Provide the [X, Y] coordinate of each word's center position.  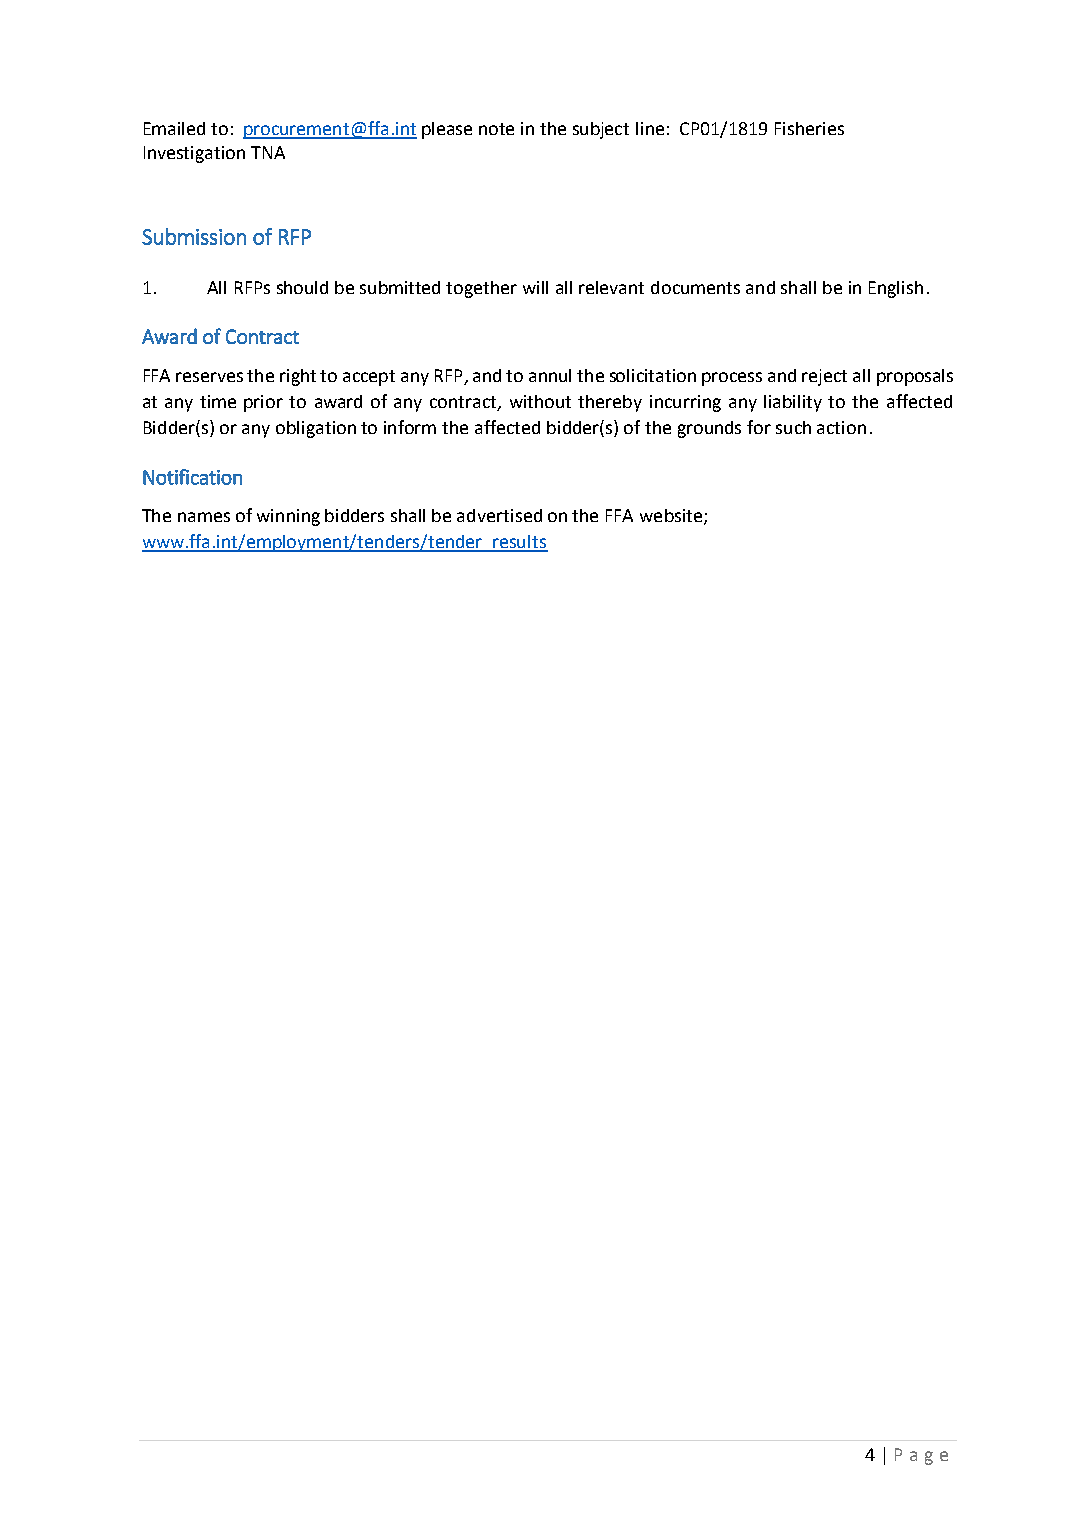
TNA [268, 152]
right [298, 377]
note [496, 129]
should [302, 287]
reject [824, 377]
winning [288, 517]
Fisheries [809, 128]
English [896, 289]
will [535, 287]
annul [550, 375]
